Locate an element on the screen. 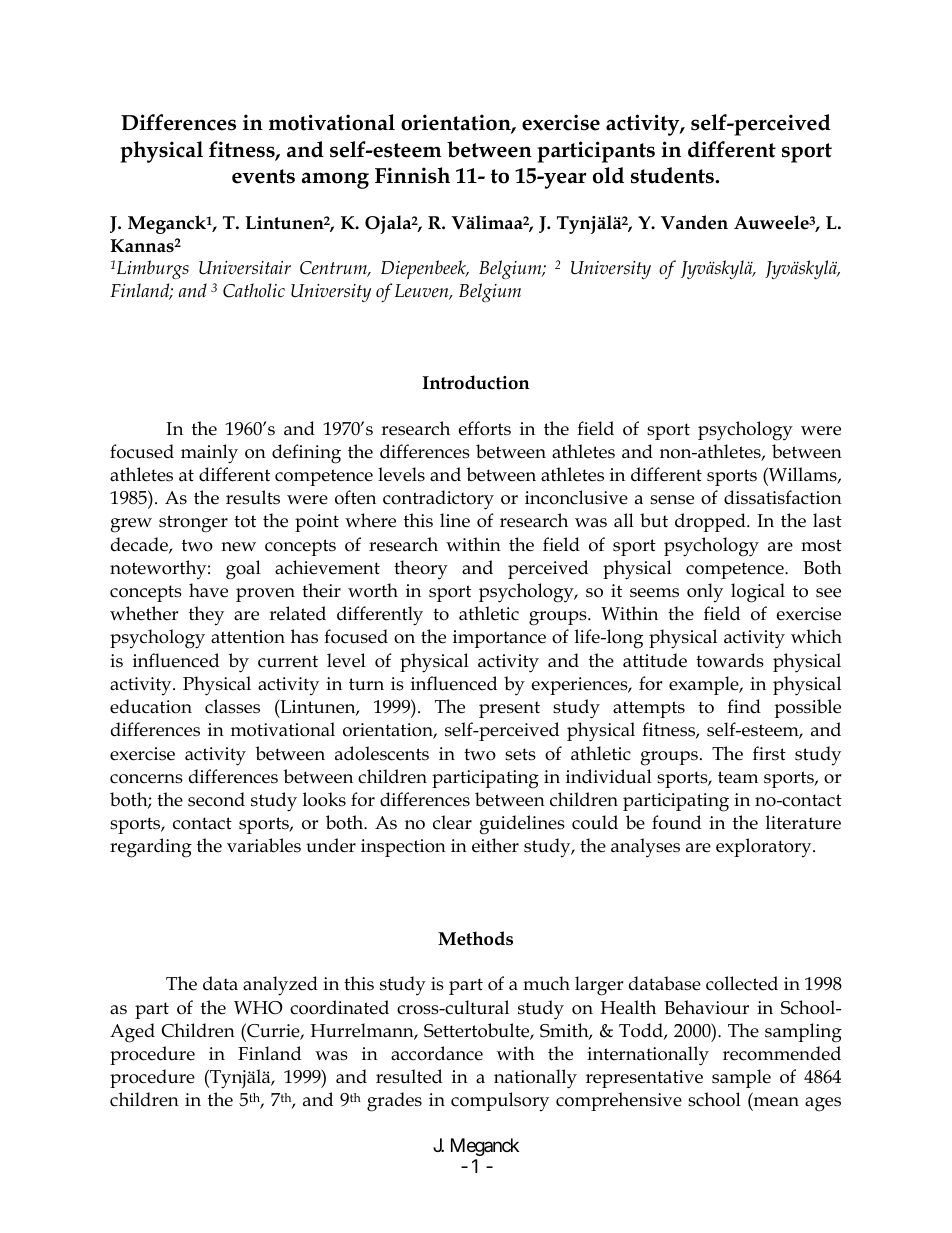 This screenshot has height=1233, width=952. WHO is located at coordinates (258, 1008).
